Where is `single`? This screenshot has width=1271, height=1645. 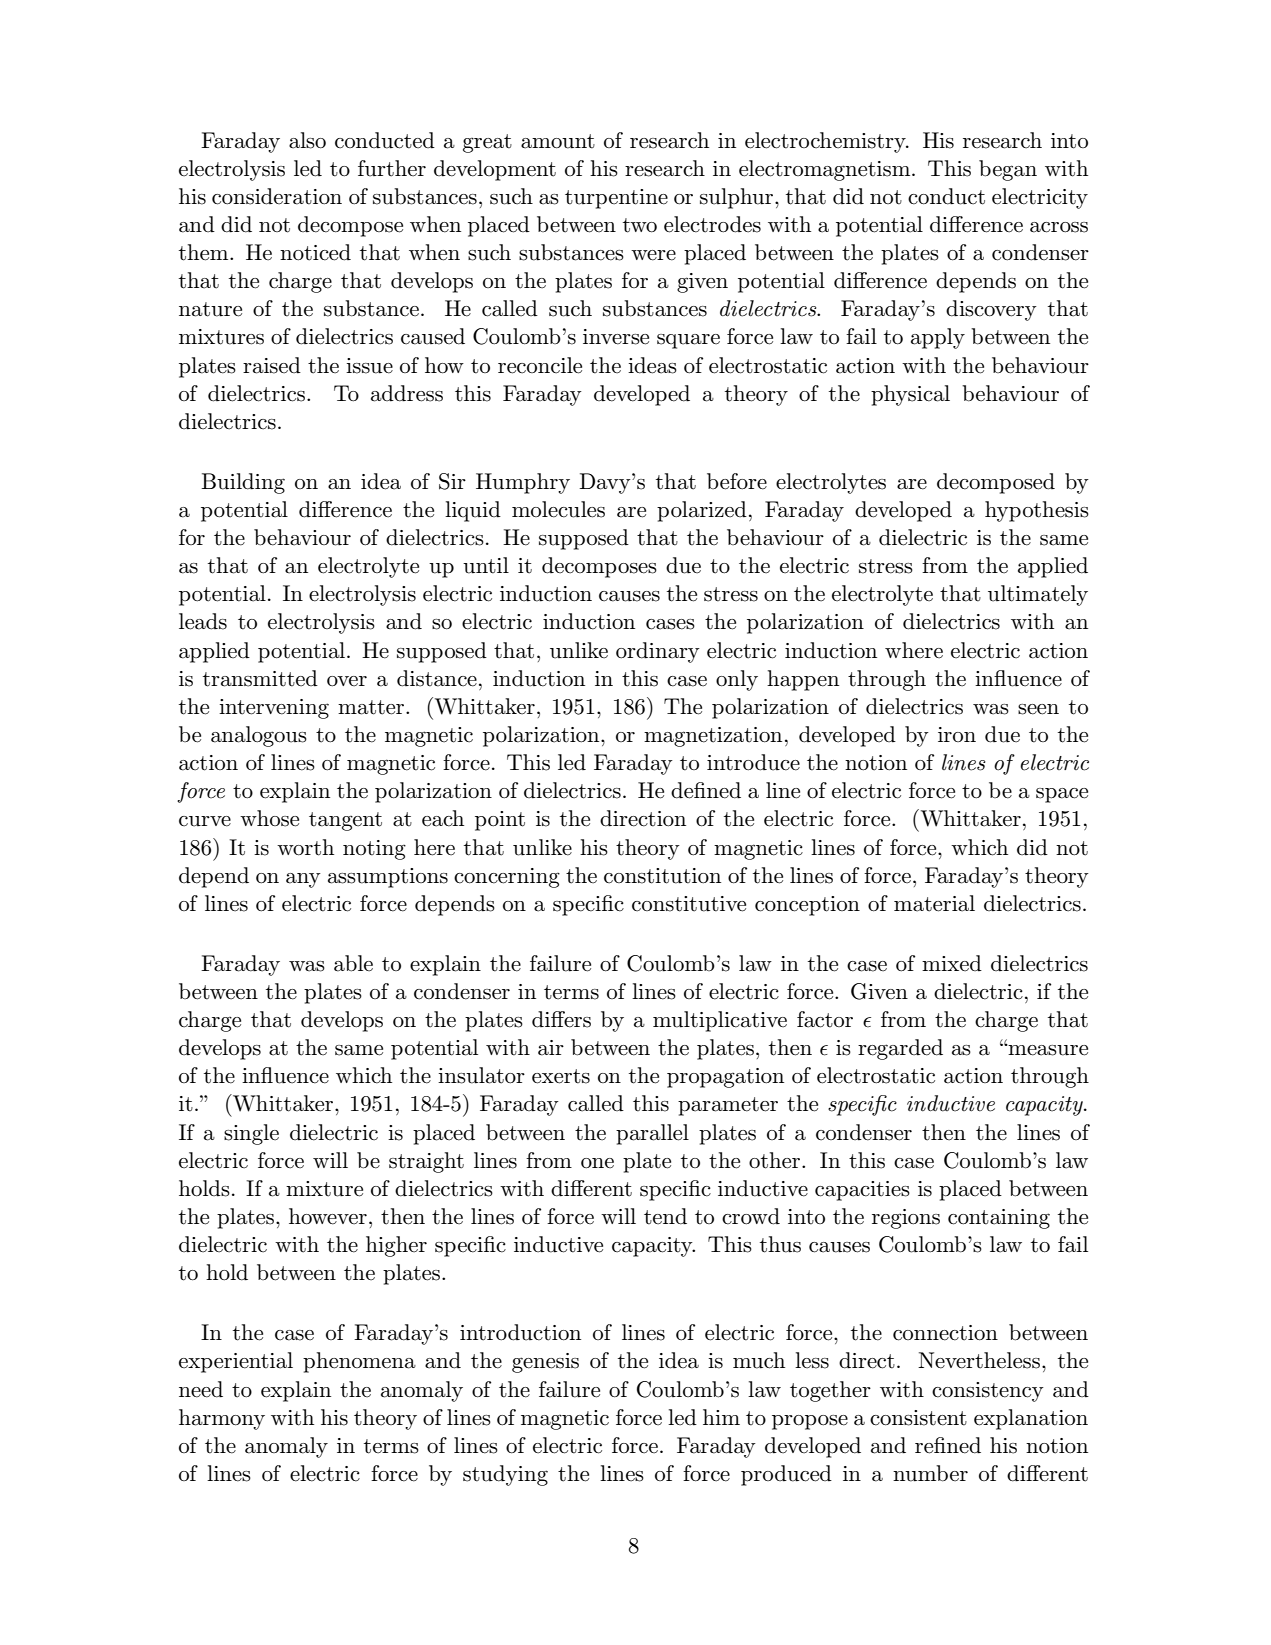 single is located at coordinates (251, 1134).
